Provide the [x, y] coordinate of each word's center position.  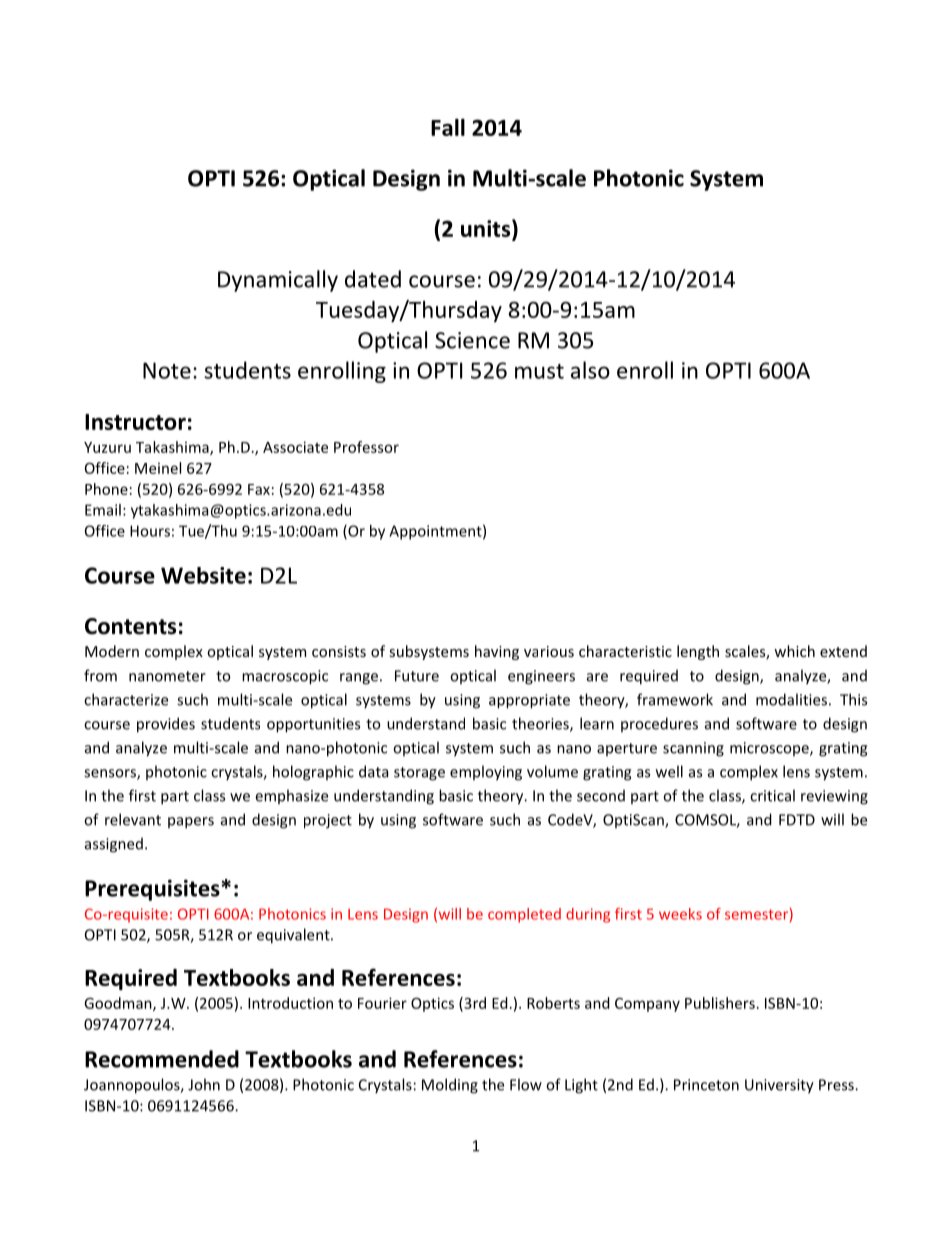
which [794, 651]
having [497, 652]
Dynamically [278, 281]
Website [203, 575]
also [590, 370]
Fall [448, 127]
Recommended [162, 1059]
